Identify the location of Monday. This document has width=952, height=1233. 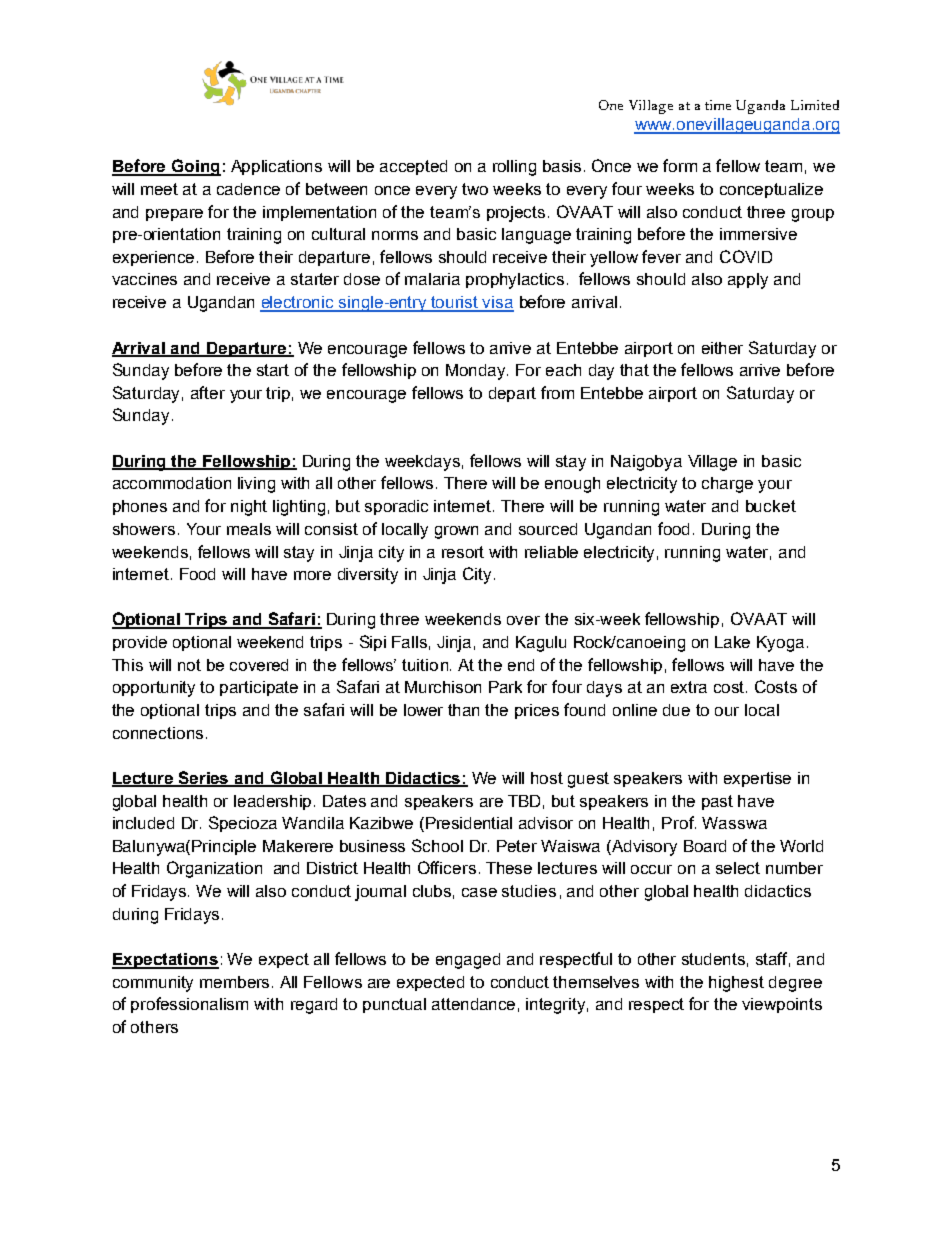
(477, 372).
